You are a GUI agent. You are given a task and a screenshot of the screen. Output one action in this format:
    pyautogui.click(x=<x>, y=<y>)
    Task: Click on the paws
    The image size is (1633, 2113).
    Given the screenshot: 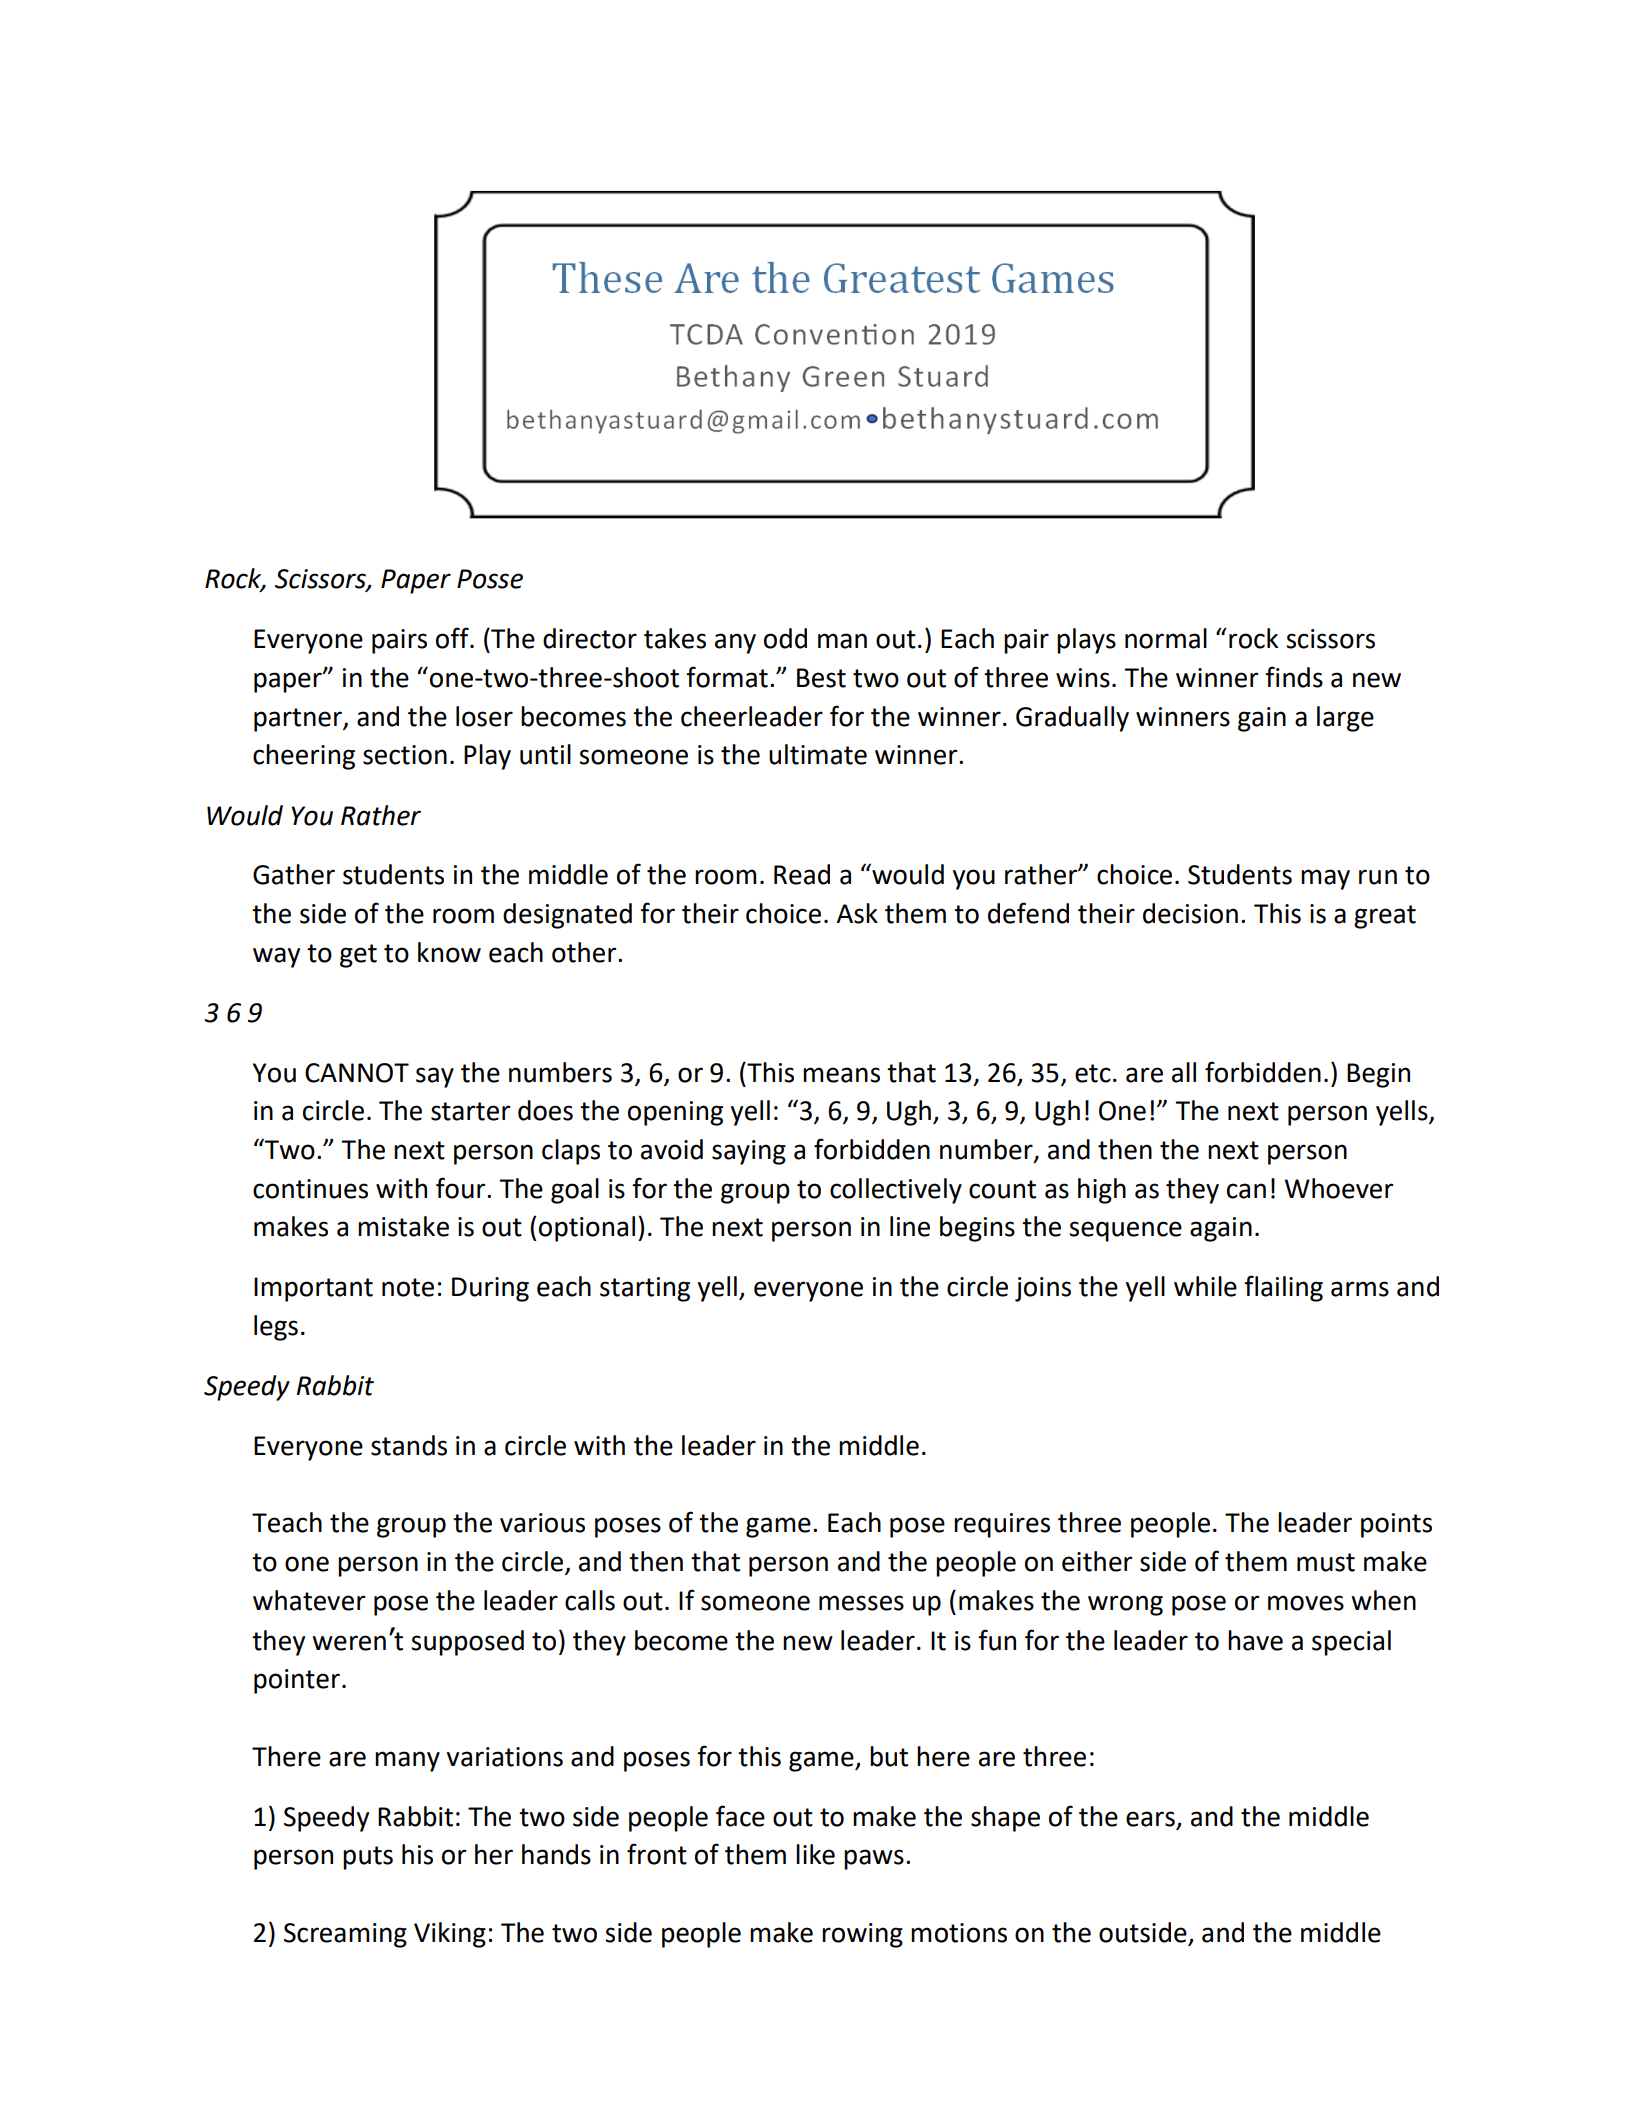 What is the action you would take?
    pyautogui.click(x=874, y=1859)
